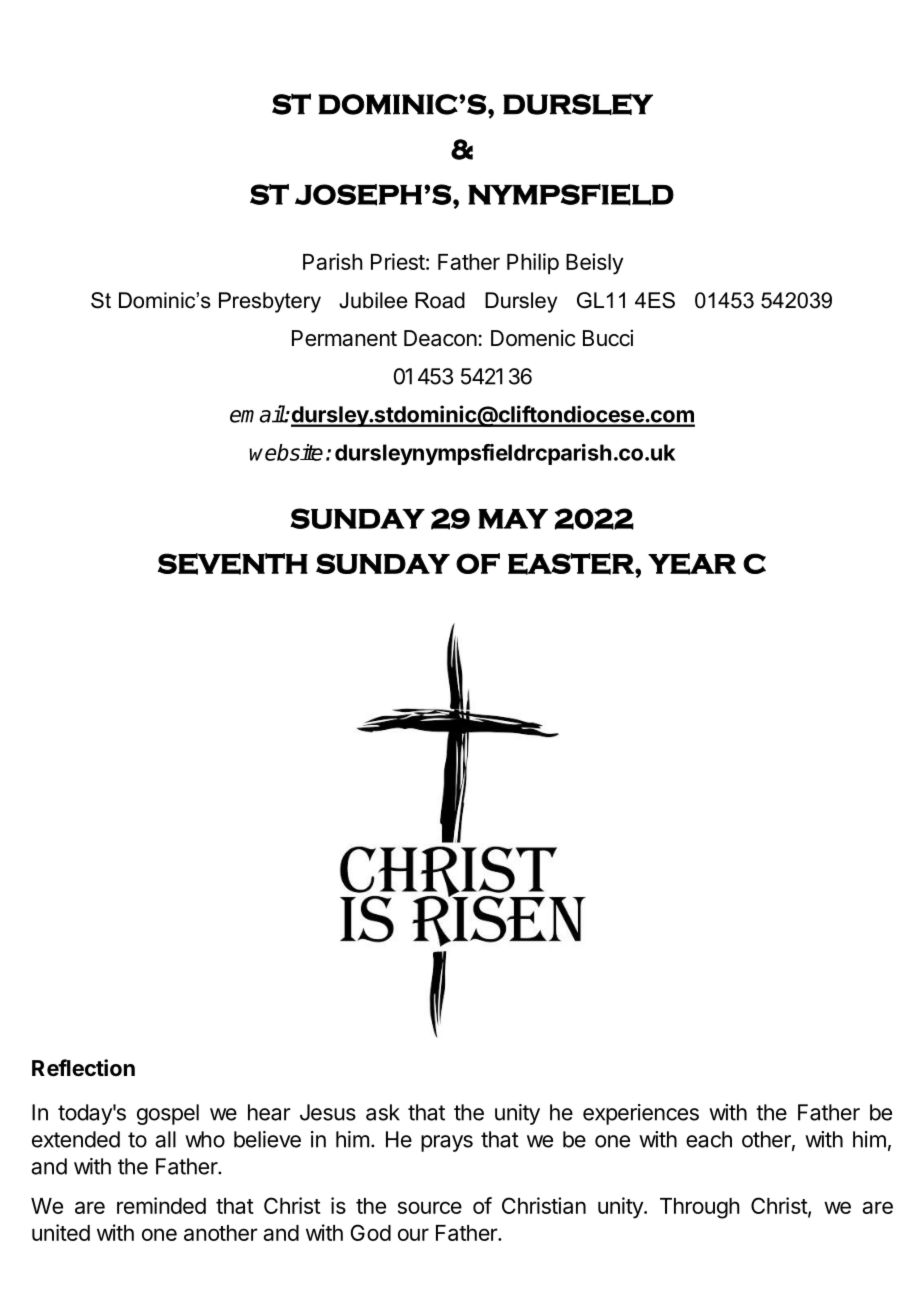 Image resolution: width=924 pixels, height=1308 pixels. I want to click on YEAR, so click(692, 564).
